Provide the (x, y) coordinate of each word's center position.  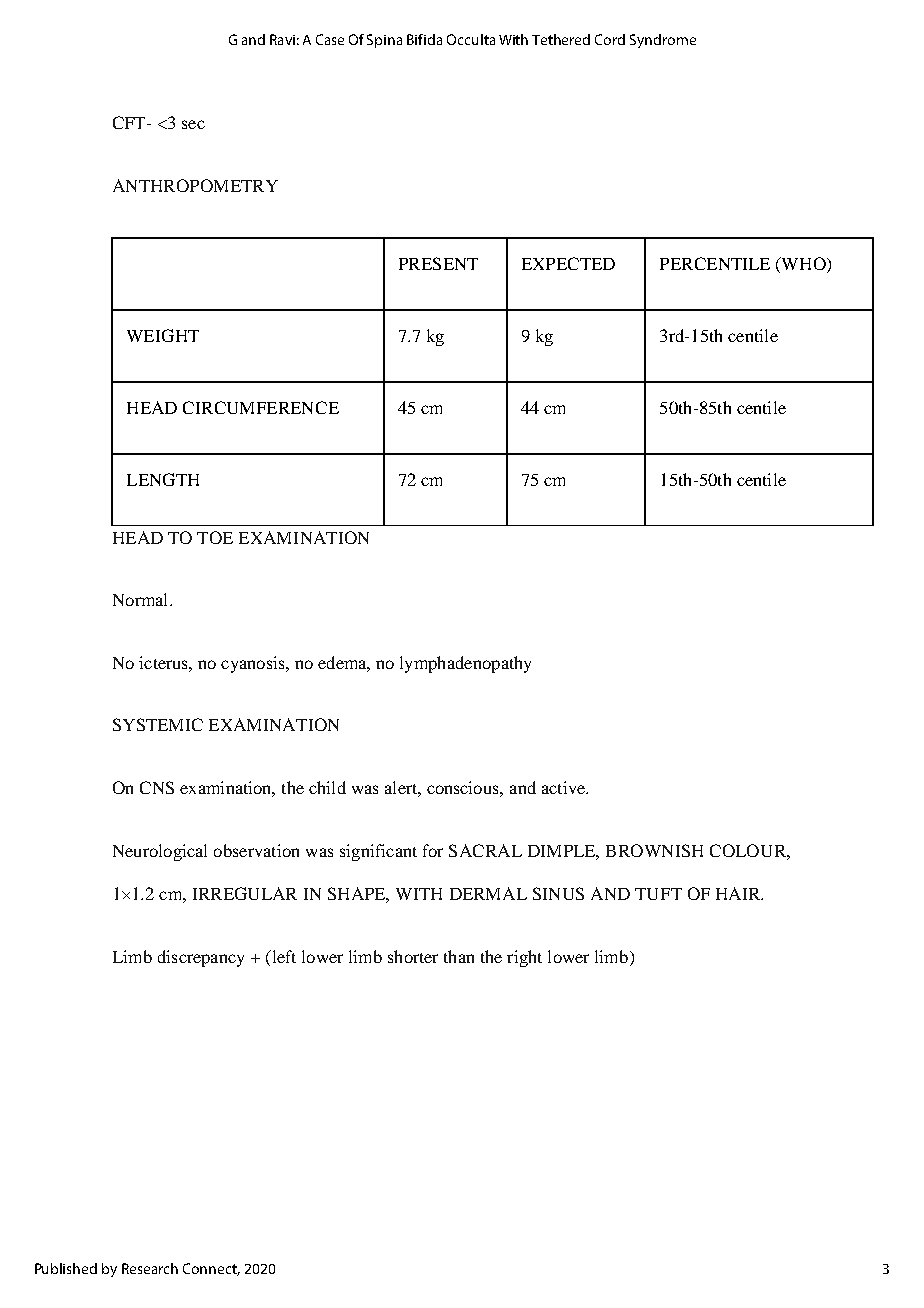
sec (193, 124)
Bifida (424, 39)
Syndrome (663, 41)
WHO (804, 265)
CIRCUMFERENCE (261, 407)
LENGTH (163, 479)
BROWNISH (654, 850)
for (433, 850)
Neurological (160, 852)
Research (150, 1268)
